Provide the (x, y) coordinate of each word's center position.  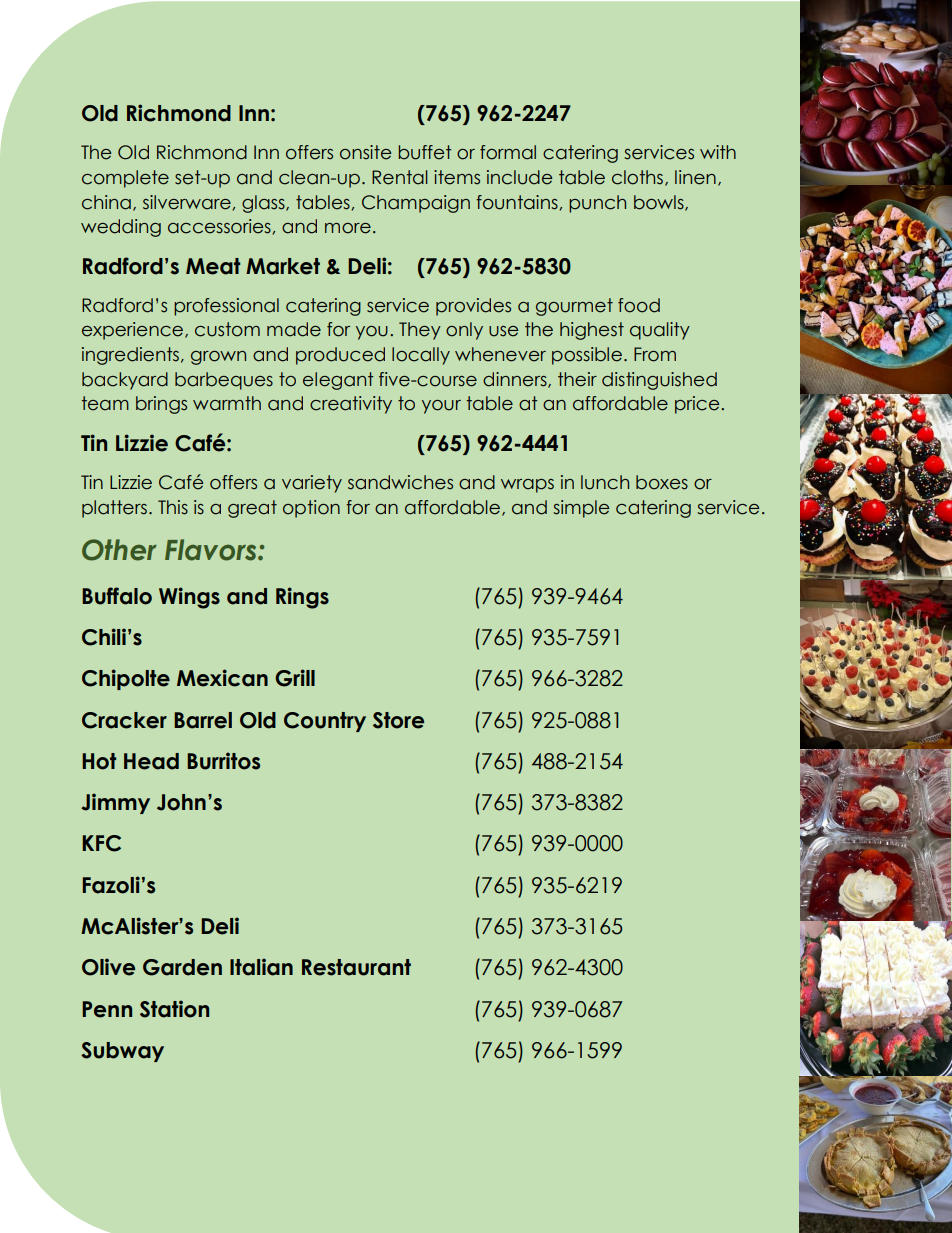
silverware (188, 203)
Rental (400, 177)
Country (325, 722)
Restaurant (356, 967)
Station (174, 1009)
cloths (637, 177)
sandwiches (400, 482)
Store (398, 720)
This (173, 507)
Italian (261, 967)
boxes (662, 482)
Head (151, 761)
